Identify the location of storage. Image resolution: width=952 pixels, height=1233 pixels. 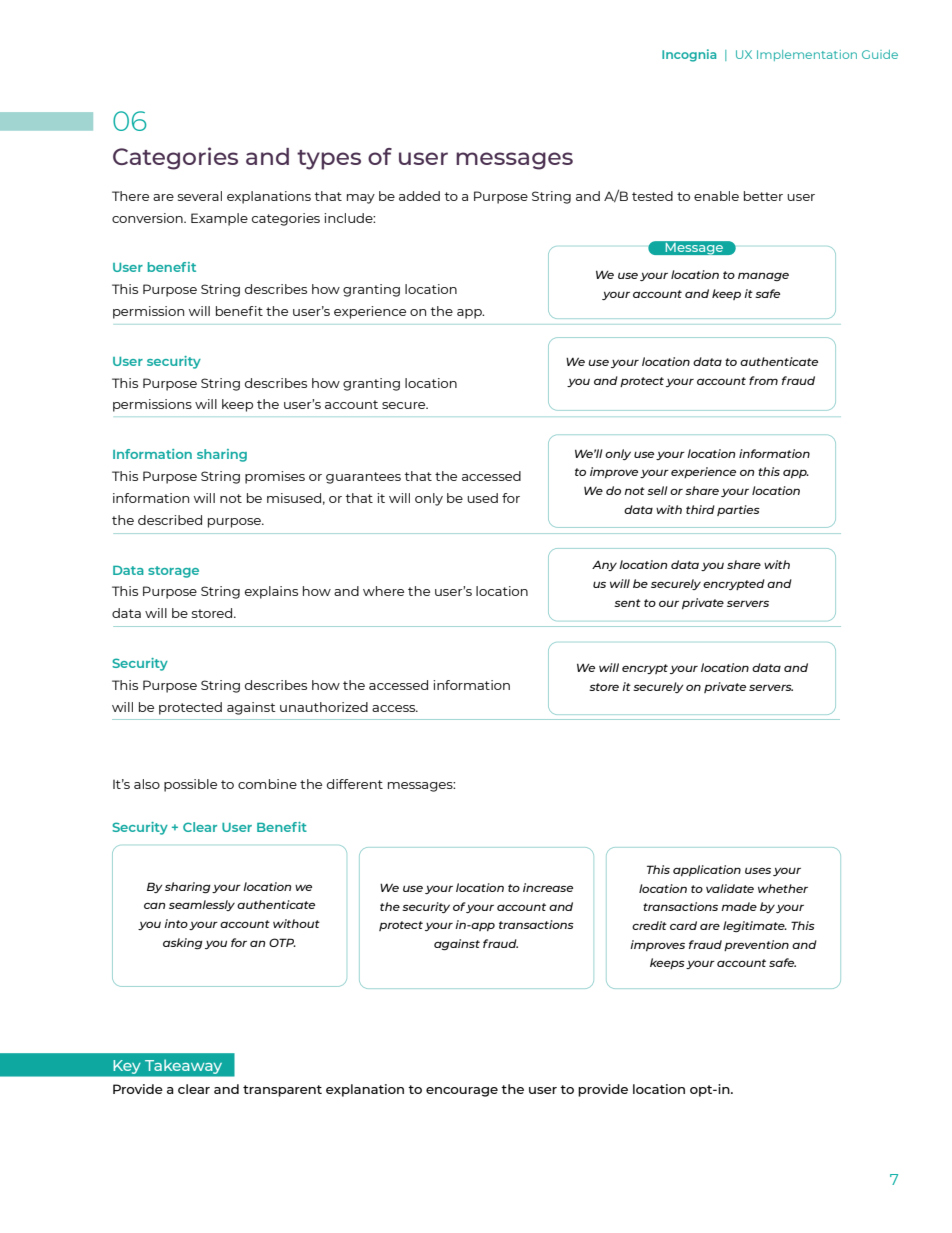
(173, 572).
